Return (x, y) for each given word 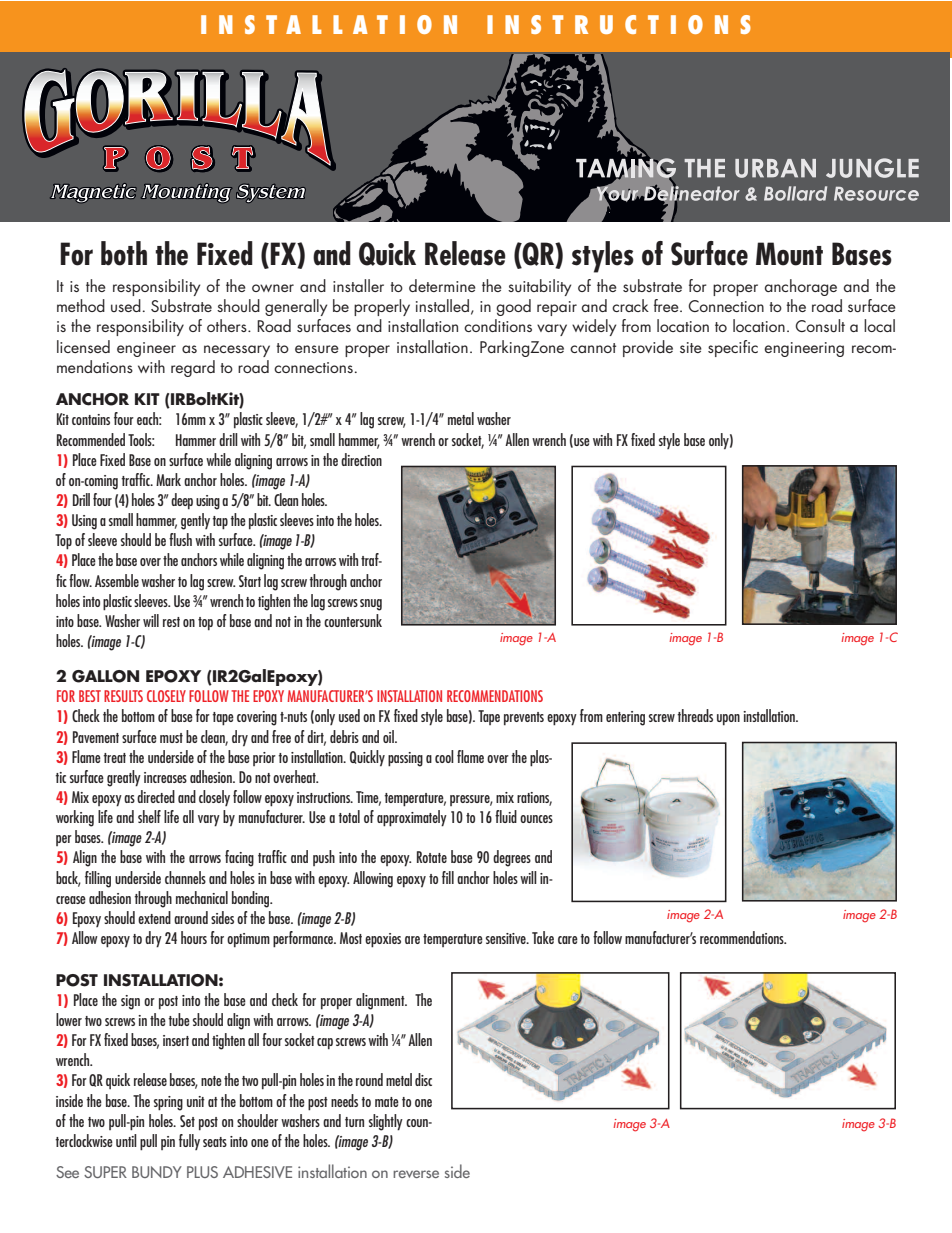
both (124, 253)
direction (361, 459)
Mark (168, 479)
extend (154, 917)
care (568, 940)
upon (728, 720)
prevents (524, 719)
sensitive (507, 938)
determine (442, 285)
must (171, 738)
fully (189, 1142)
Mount (789, 254)
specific (733, 348)
